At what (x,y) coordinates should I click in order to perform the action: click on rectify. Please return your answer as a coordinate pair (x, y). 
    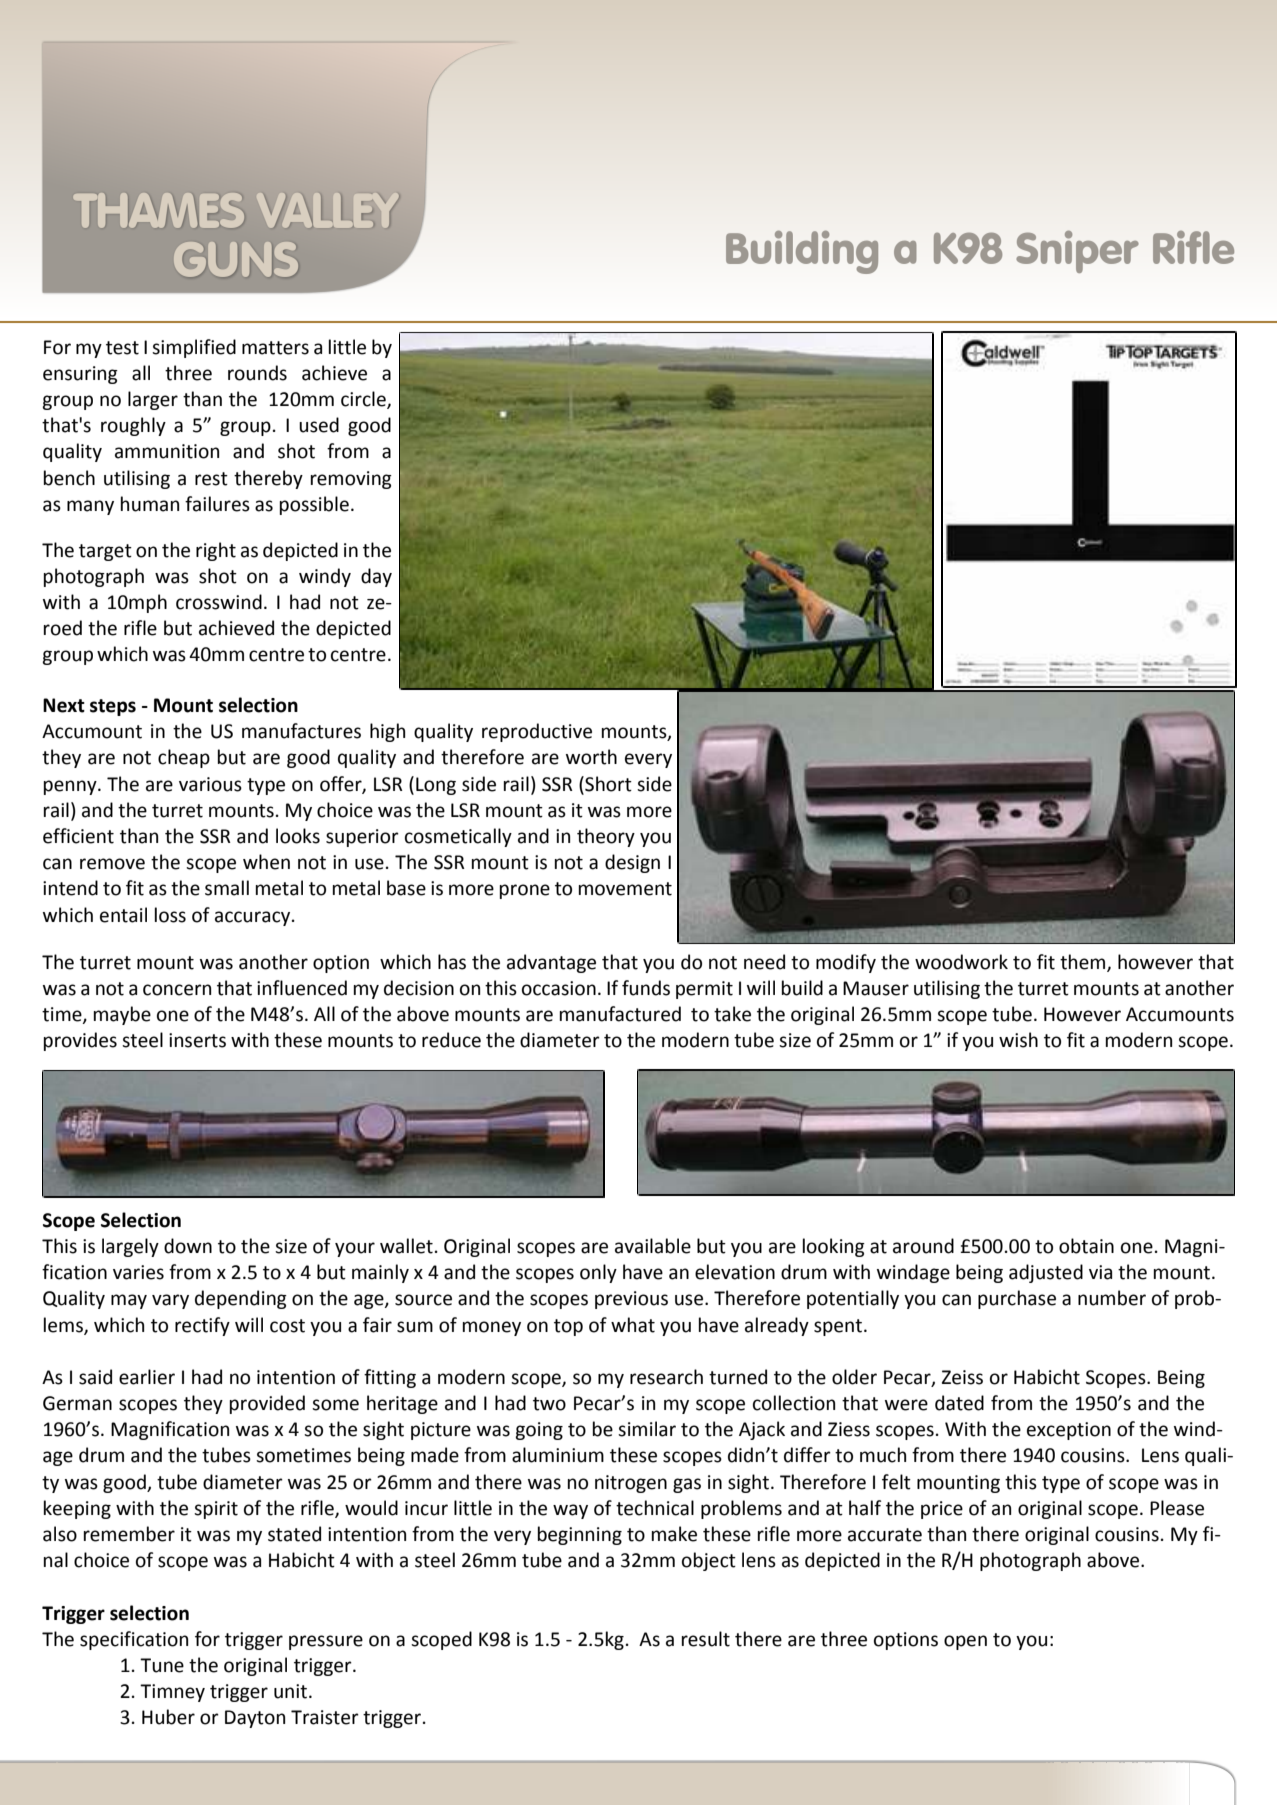
    Looking at the image, I should click on (202, 1326).
